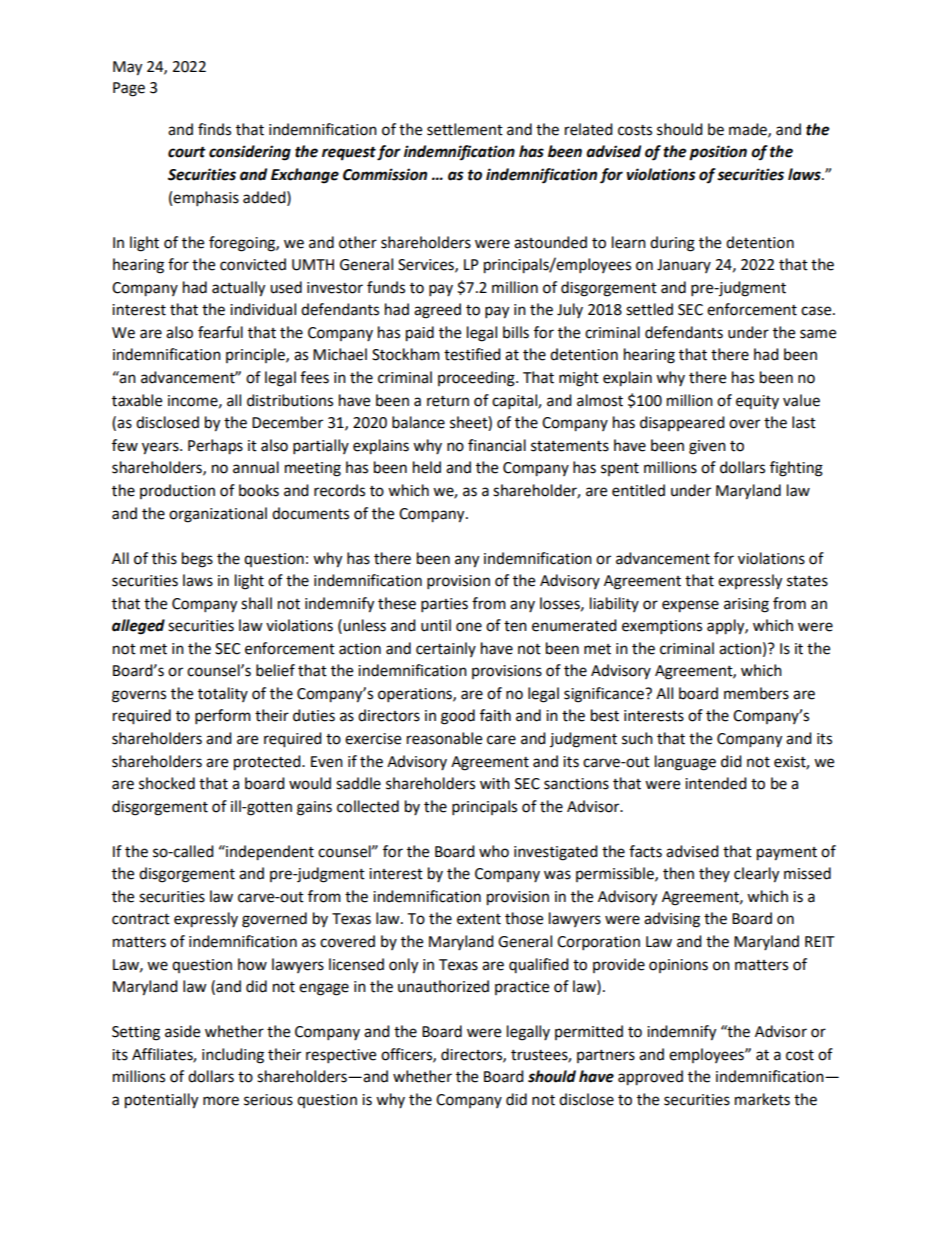  What do you see at coordinates (233, 1056) in the image?
I see `including` at bounding box center [233, 1056].
